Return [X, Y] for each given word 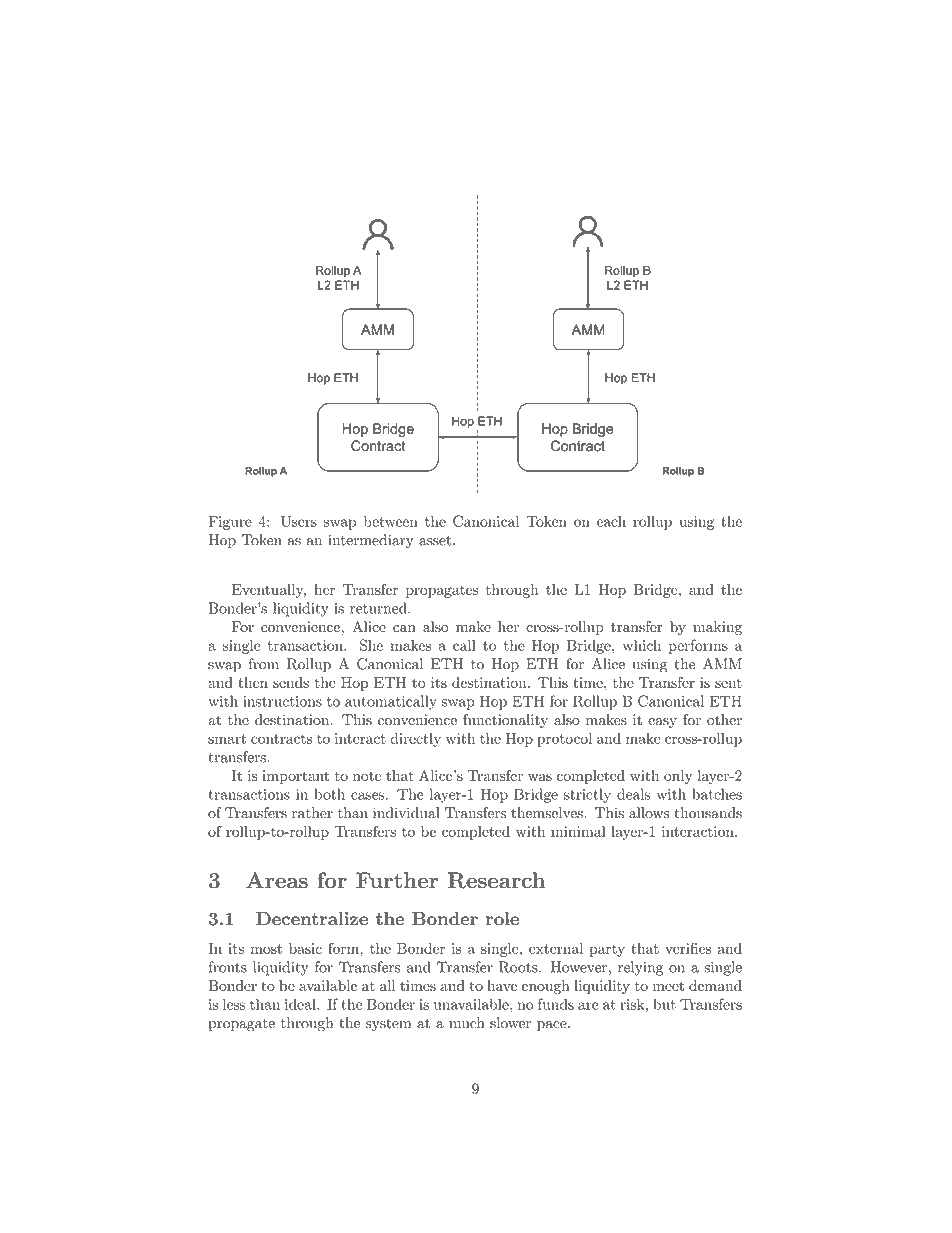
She [371, 645]
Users [299, 521]
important [295, 777]
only [678, 777]
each [611, 521]
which [642, 645]
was [540, 777]
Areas [277, 880]
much [467, 1023]
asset [435, 541]
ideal [301, 1004]
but [664, 1004]
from [264, 664]
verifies [688, 948]
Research [496, 880]
